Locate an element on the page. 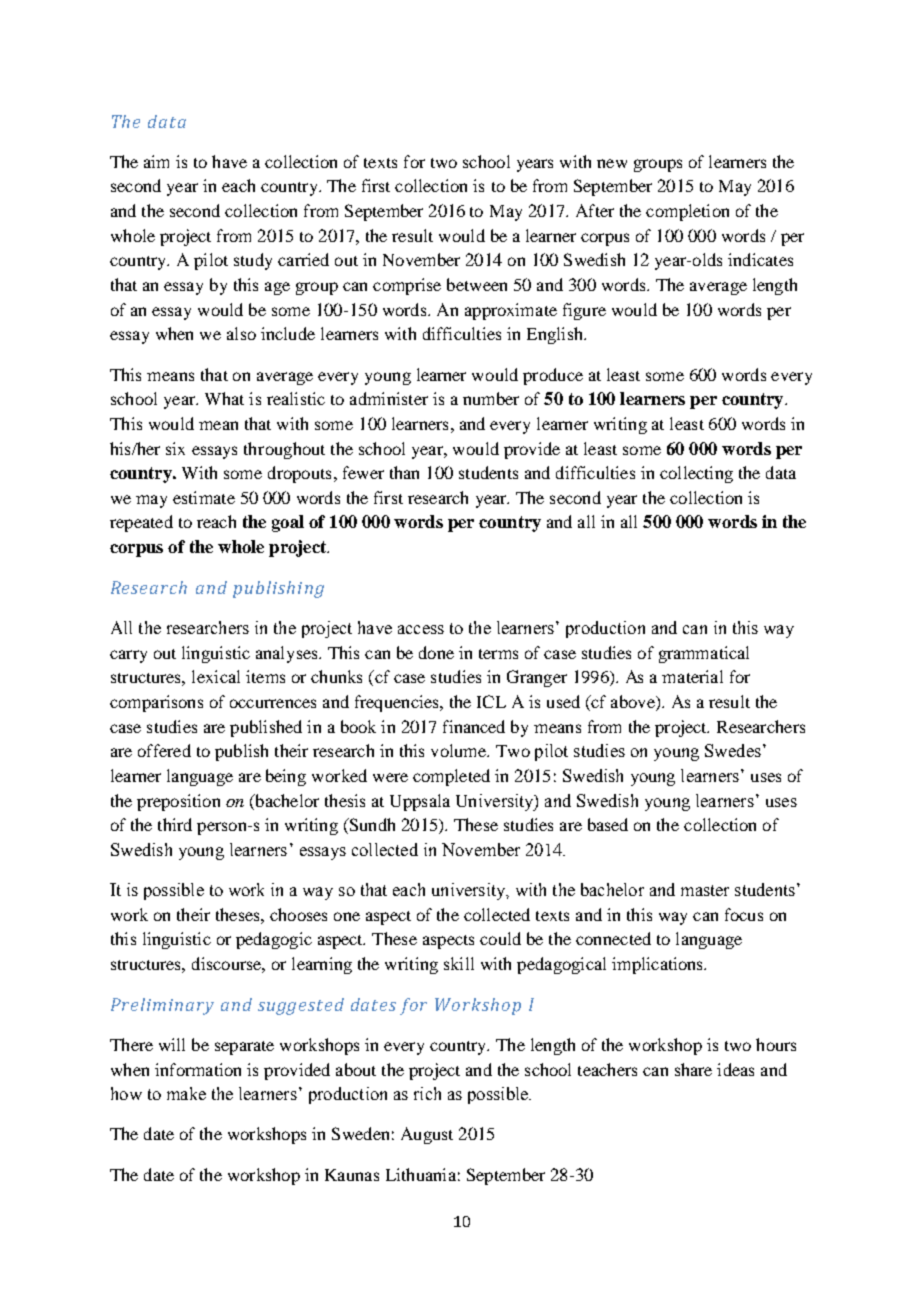 The width and height of the image is (924, 1308). master is located at coordinates (705, 890).
